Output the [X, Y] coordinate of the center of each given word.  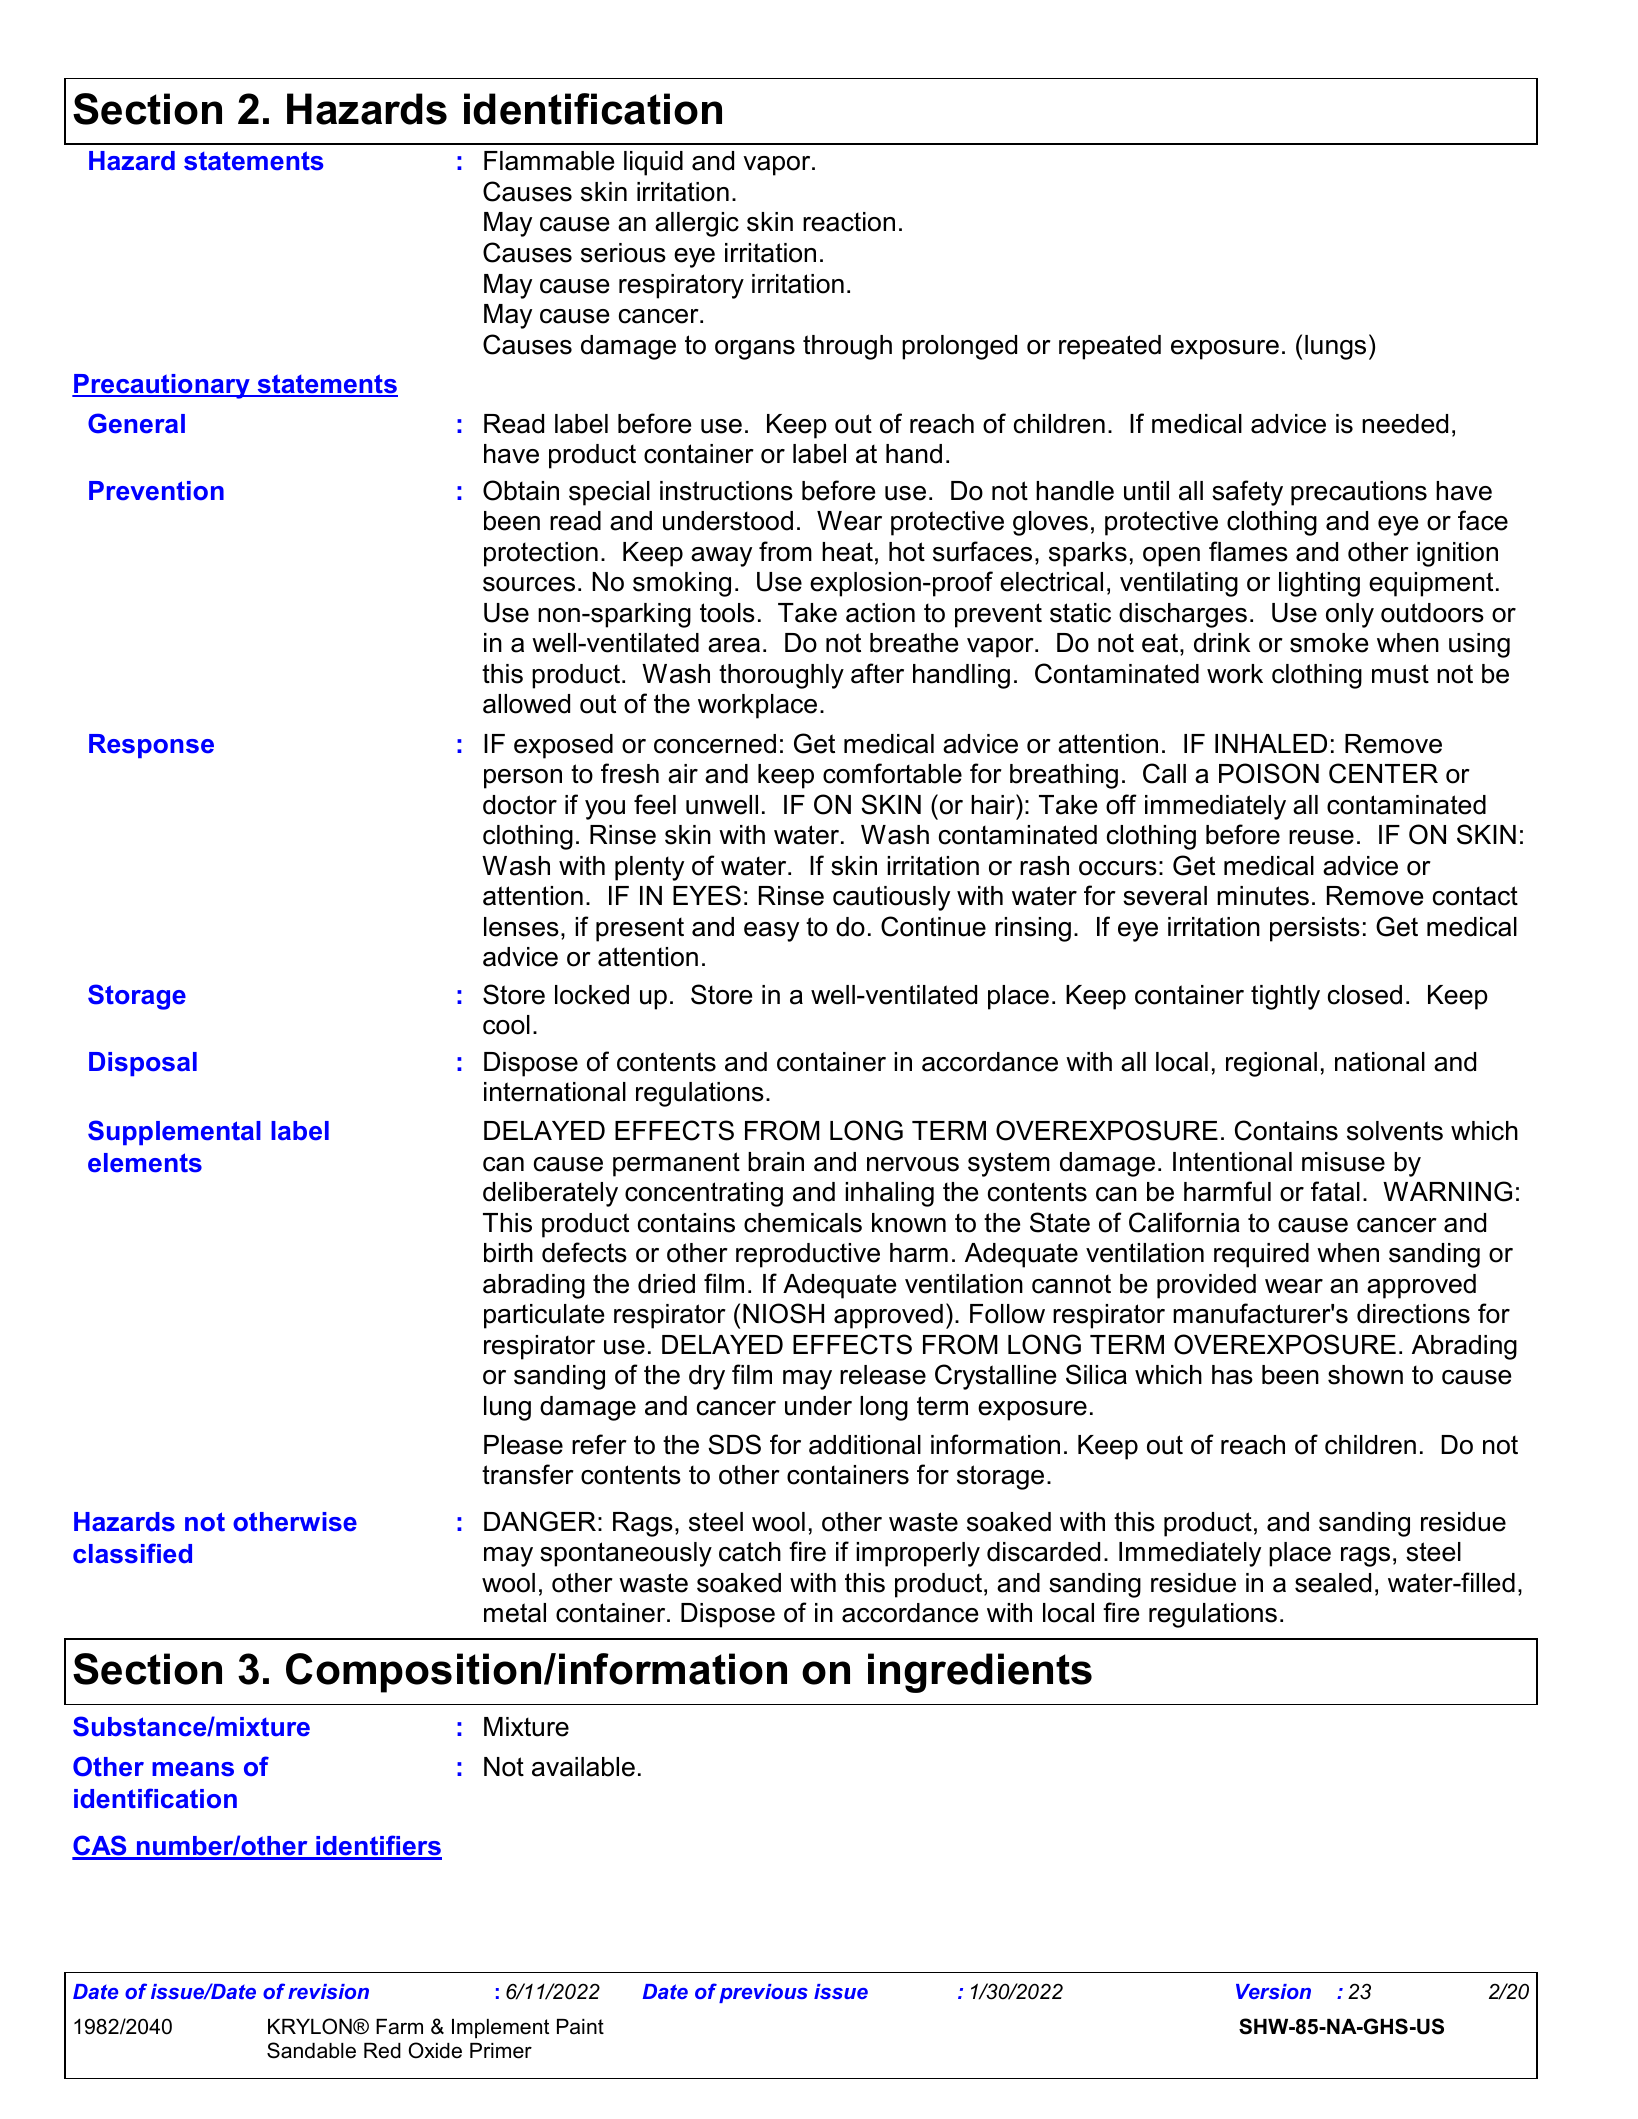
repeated [1110, 347]
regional [1271, 1064]
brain [776, 1162]
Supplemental [174, 1132]
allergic [697, 224]
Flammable [549, 161]
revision [328, 1991]
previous [763, 1993]
